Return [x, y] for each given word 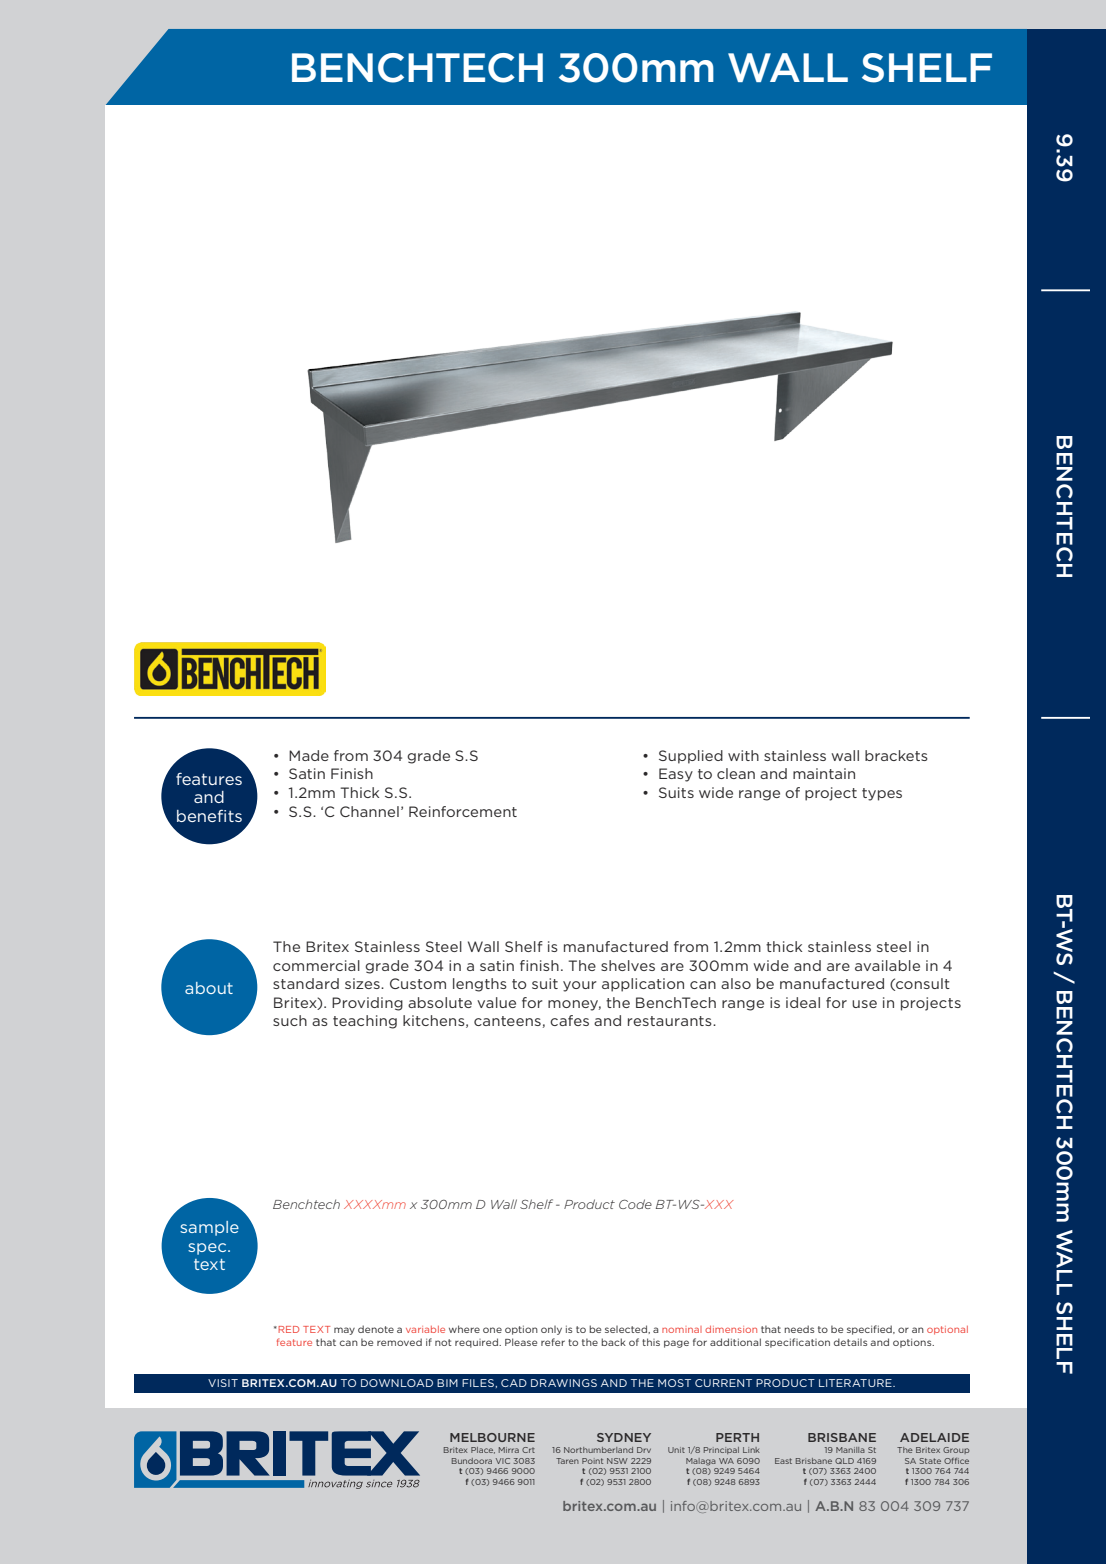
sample [209, 1228]
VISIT [223, 1383]
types [882, 794]
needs [799, 1329]
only [551, 1330]
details [850, 1342]
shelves [628, 965]
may [344, 1331]
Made [309, 755]
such [290, 1020]
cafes [569, 1020]
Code [635, 1204]
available [887, 965]
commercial [316, 965]
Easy [676, 775]
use [864, 1004]
